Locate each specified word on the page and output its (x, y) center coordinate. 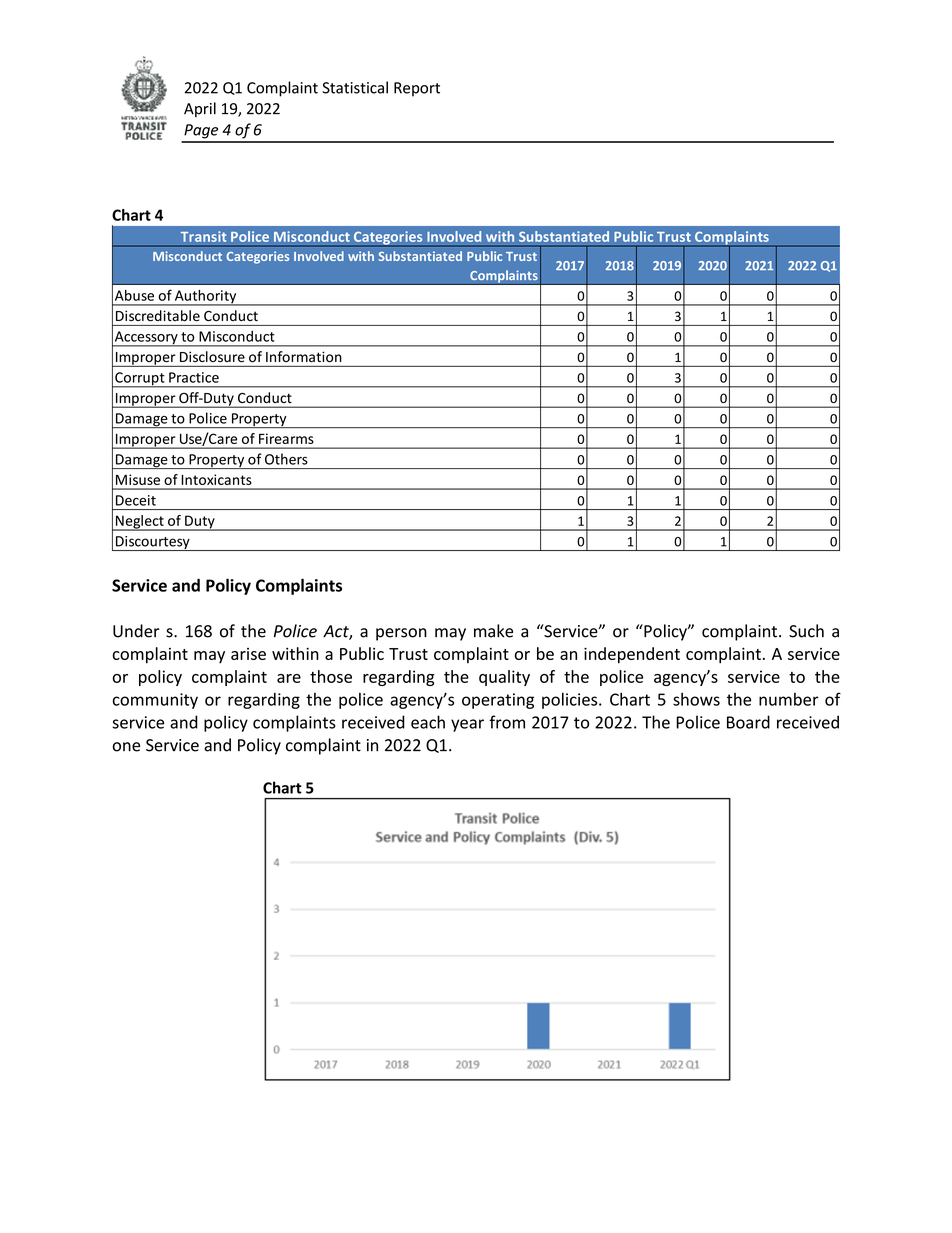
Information (303, 356)
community (155, 701)
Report (417, 89)
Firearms (286, 438)
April (200, 109)
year (467, 725)
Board (748, 722)
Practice (194, 377)
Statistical (355, 87)
